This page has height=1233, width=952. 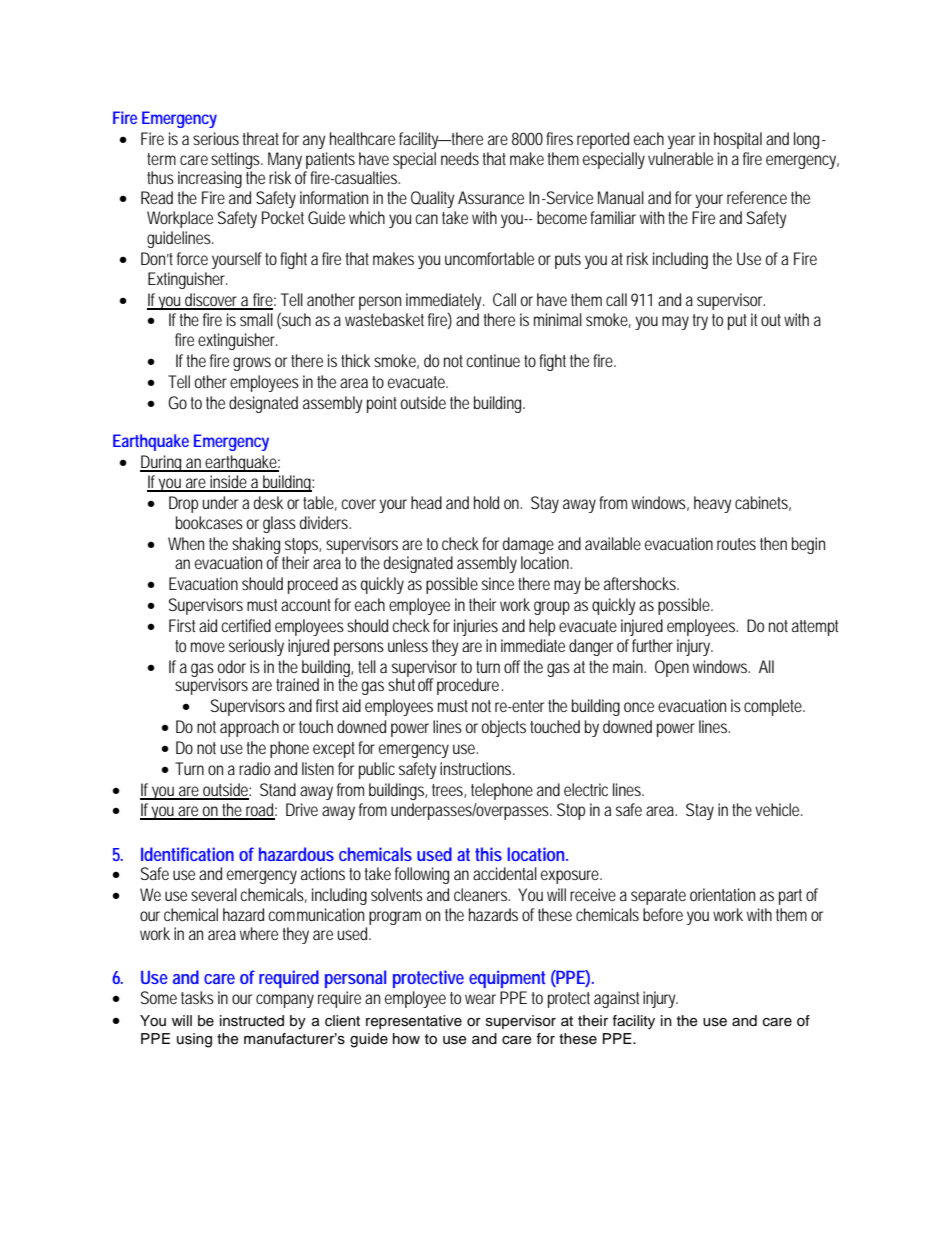 What do you see at coordinates (249, 728) in the page?
I see `approach` at bounding box center [249, 728].
